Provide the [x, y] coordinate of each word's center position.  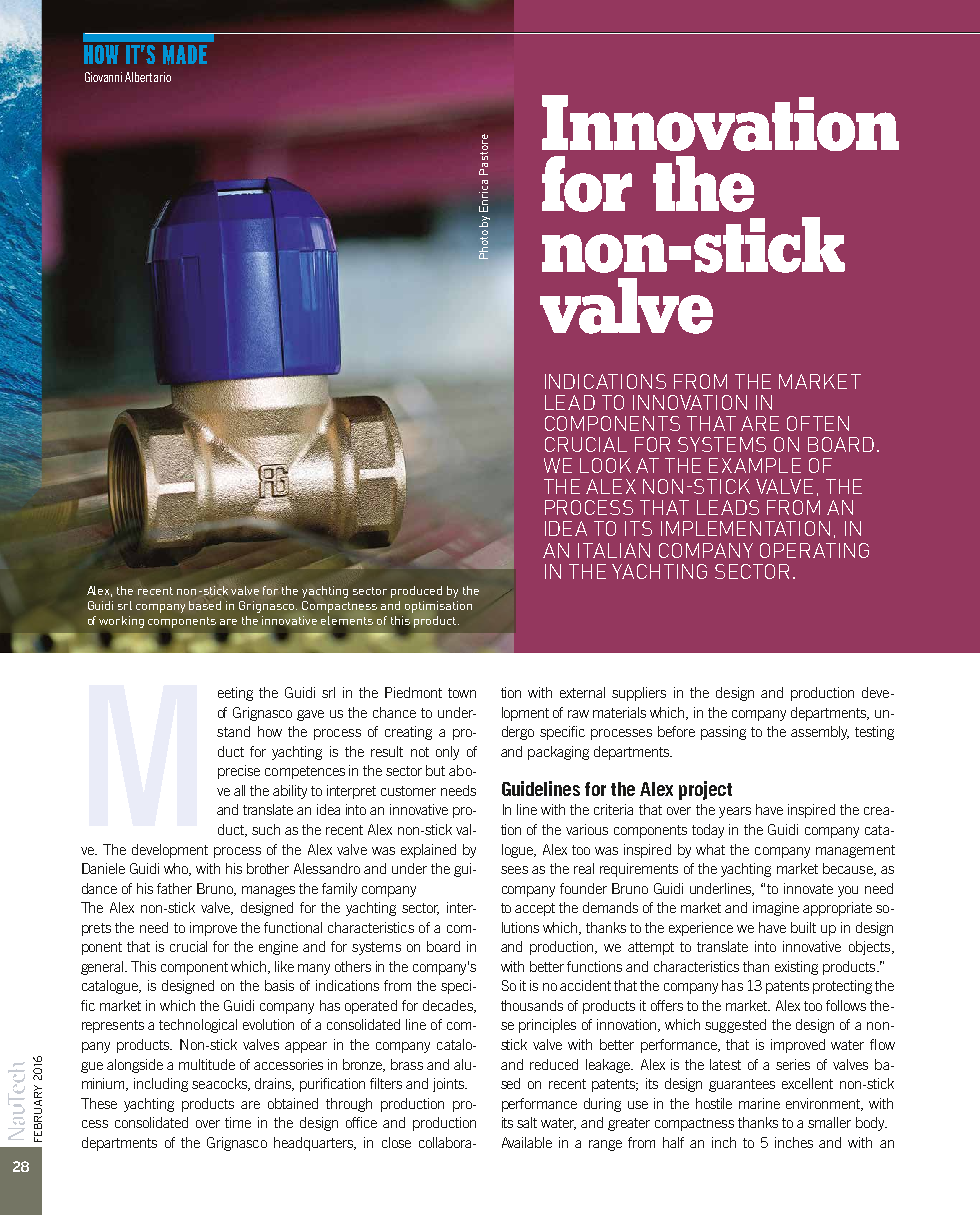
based [205, 605]
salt [527, 1122]
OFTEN [818, 423]
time [238, 1122]
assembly [820, 733]
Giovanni [103, 77]
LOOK [605, 465]
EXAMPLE [755, 465]
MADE [185, 55]
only [447, 753]
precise [239, 772]
